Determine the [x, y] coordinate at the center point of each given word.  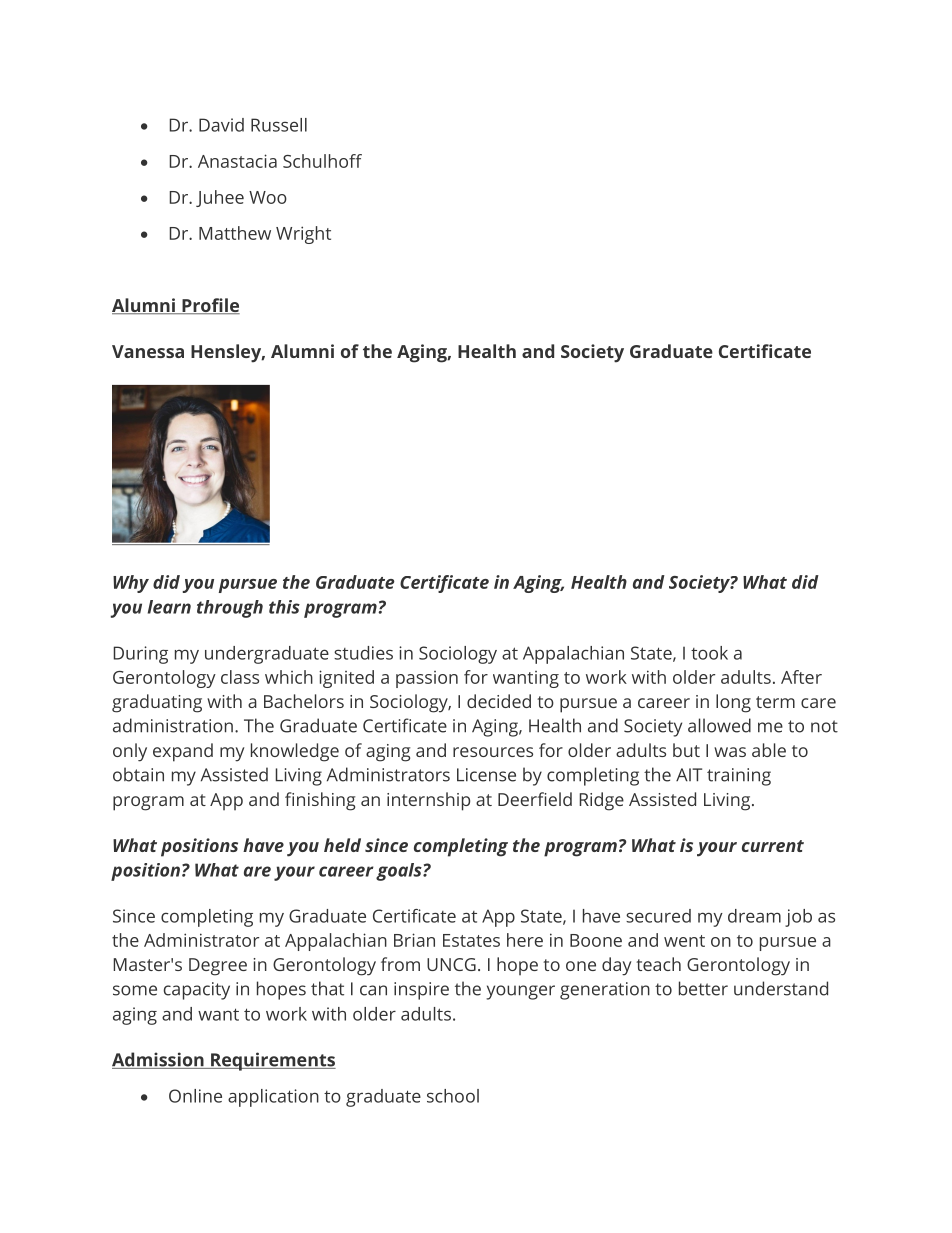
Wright [303, 235]
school [453, 1096]
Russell [279, 125]
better [703, 988]
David [221, 125]
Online [195, 1096]
